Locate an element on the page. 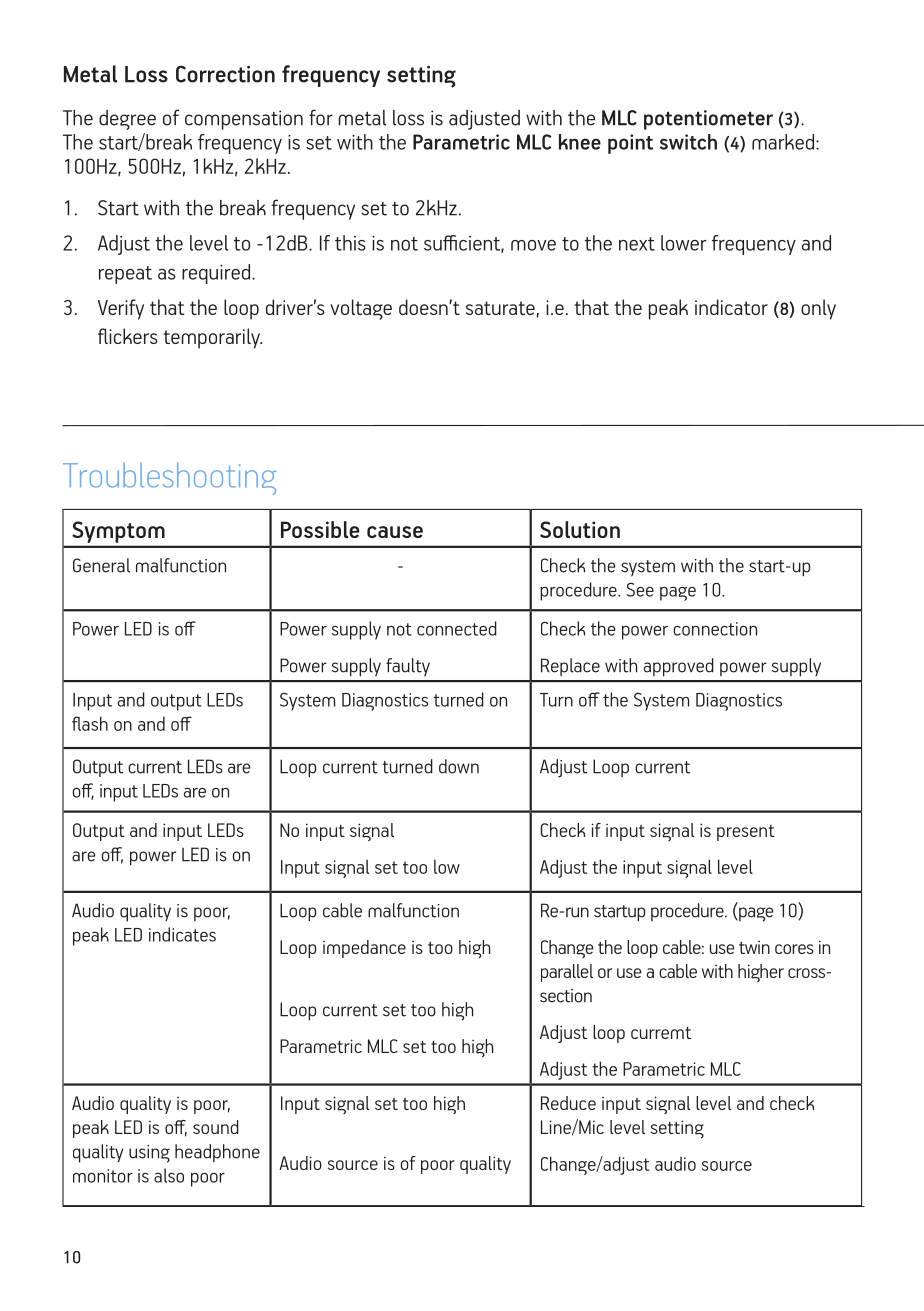 This image has width=924, height=1311. indicator is located at coordinates (731, 307).
